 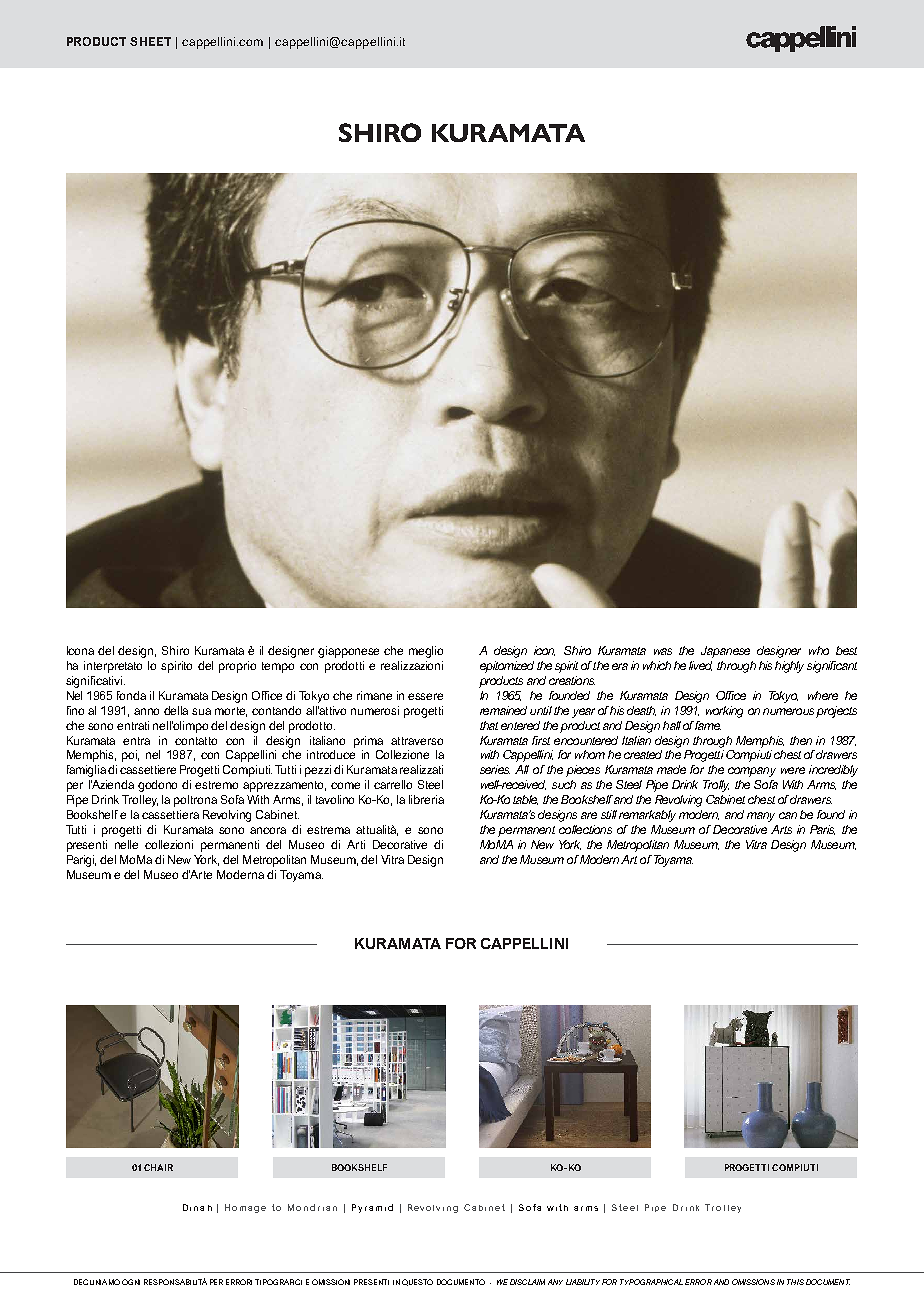 What do you see at coordinates (150, 41) in the image?
I see `SHEET` at bounding box center [150, 41].
